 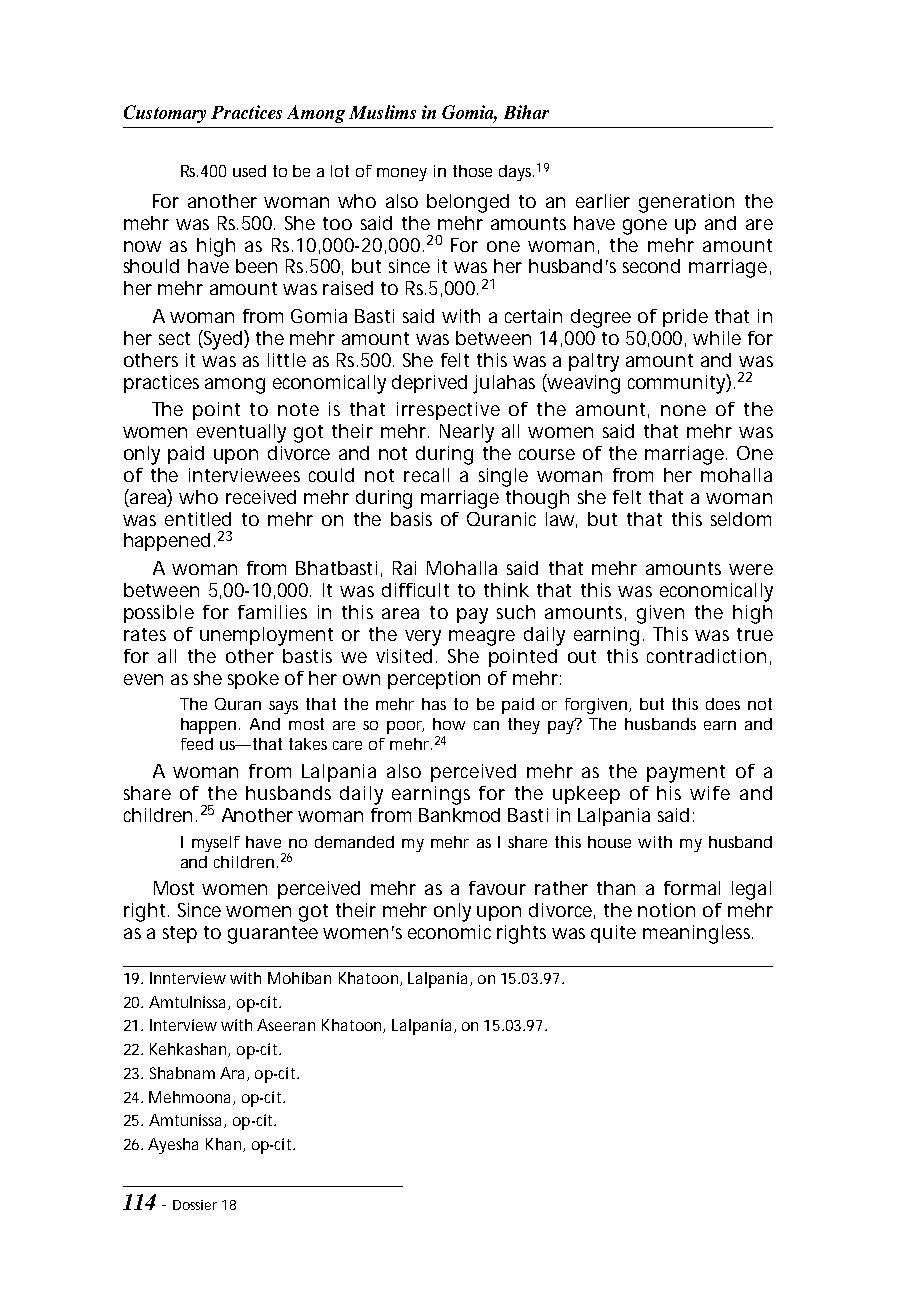 What do you see at coordinates (223, 1144) in the page?
I see `Khan` at bounding box center [223, 1144].
